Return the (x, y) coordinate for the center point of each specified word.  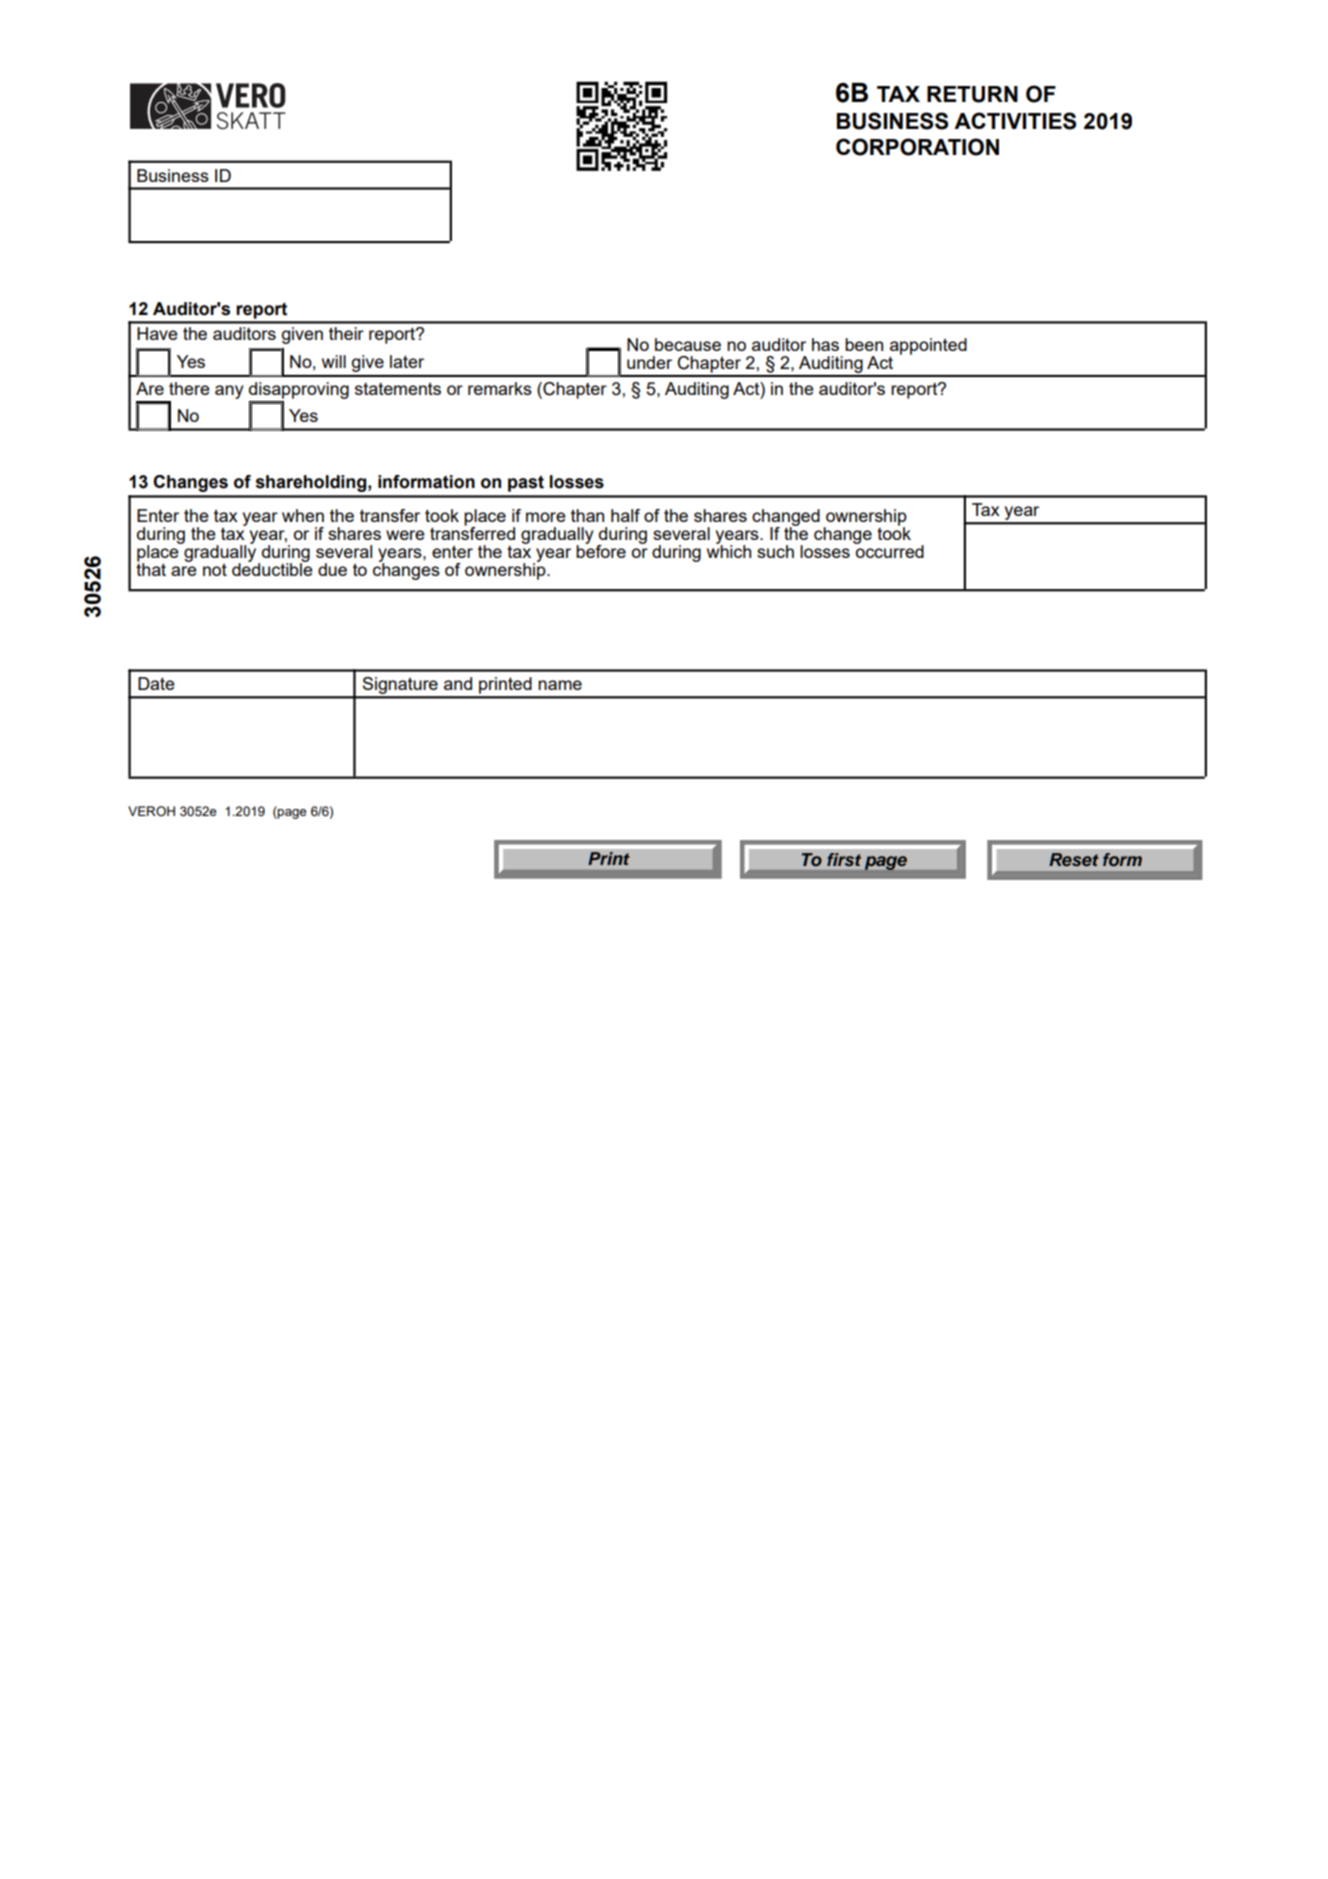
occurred (889, 550)
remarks (500, 388)
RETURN (972, 94)
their (346, 333)
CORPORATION (917, 147)
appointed (928, 347)
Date (156, 683)
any (229, 392)
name (560, 685)
